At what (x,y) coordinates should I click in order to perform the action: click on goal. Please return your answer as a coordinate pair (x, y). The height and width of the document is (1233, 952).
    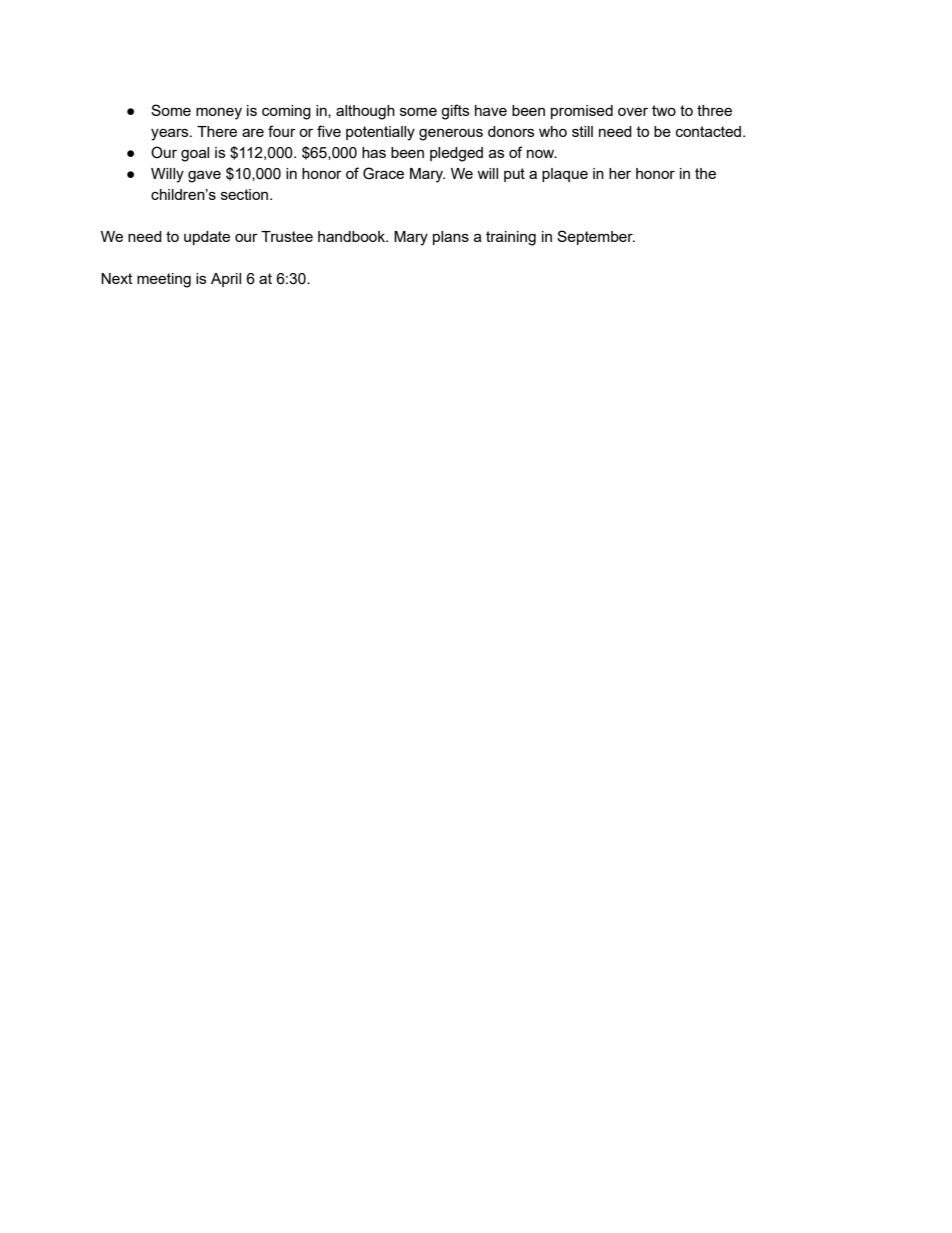
    Looking at the image, I should click on (195, 154).
